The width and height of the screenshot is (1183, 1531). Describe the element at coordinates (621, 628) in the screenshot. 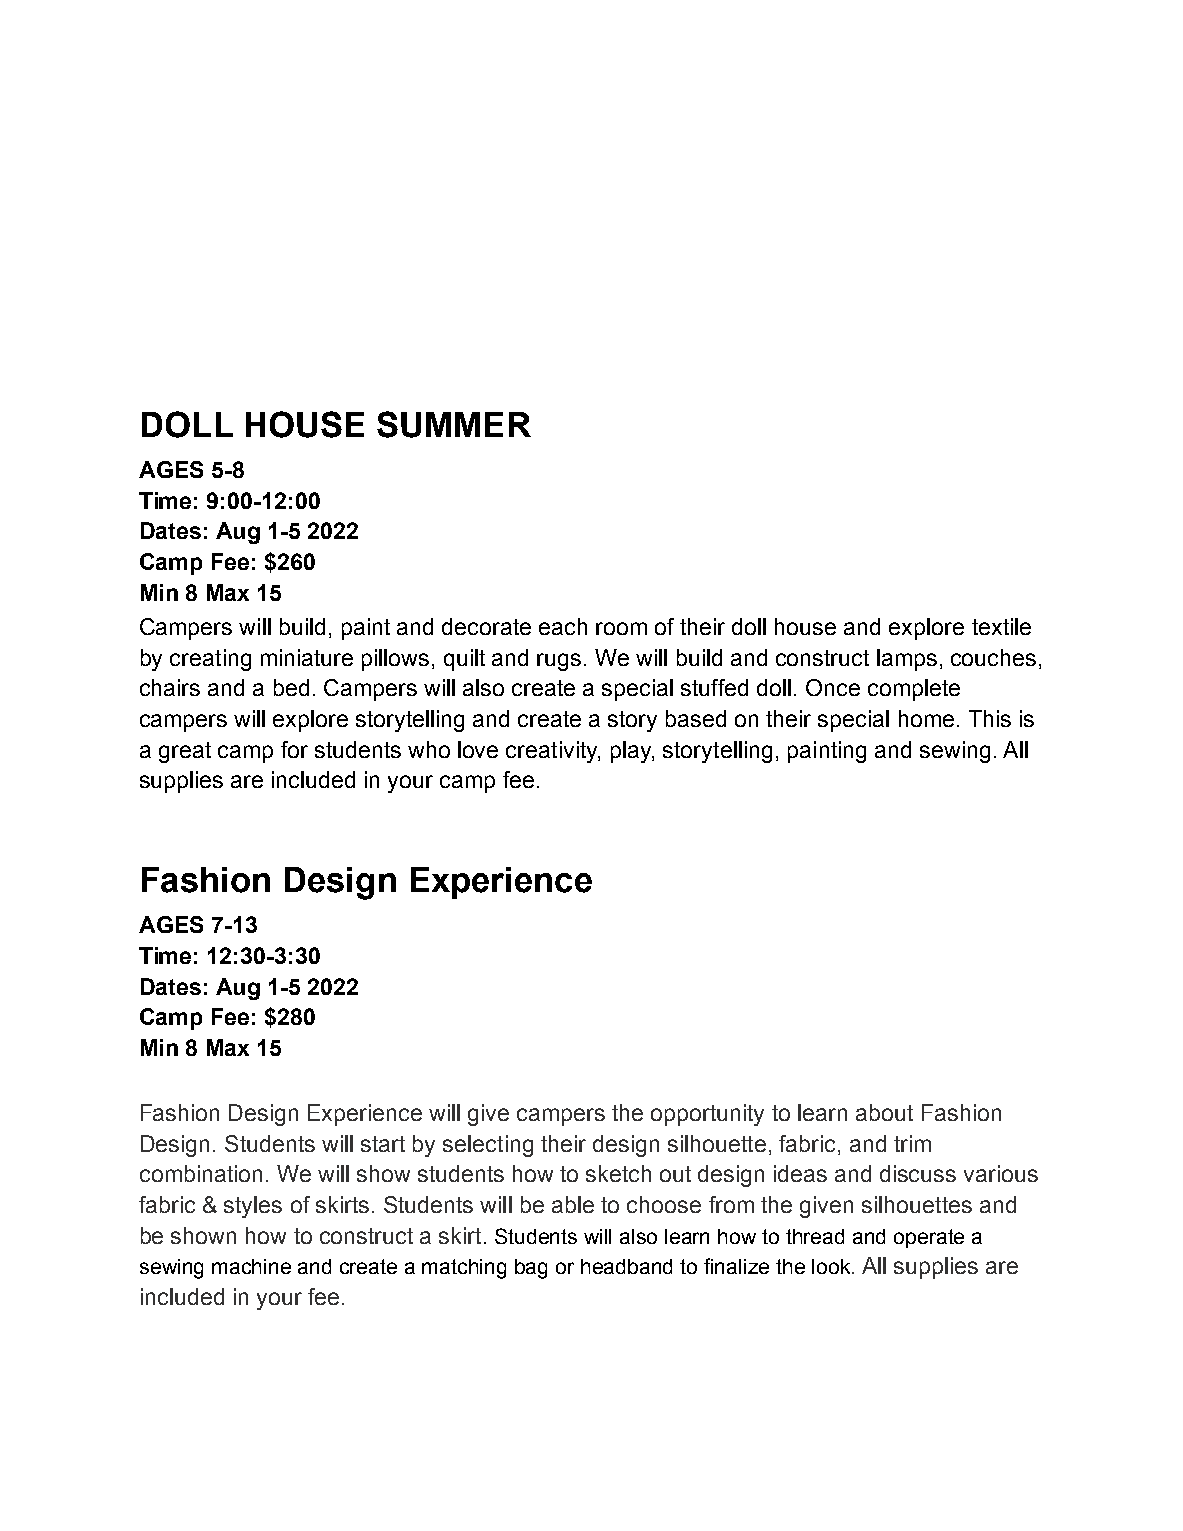

I see `room` at that location.
